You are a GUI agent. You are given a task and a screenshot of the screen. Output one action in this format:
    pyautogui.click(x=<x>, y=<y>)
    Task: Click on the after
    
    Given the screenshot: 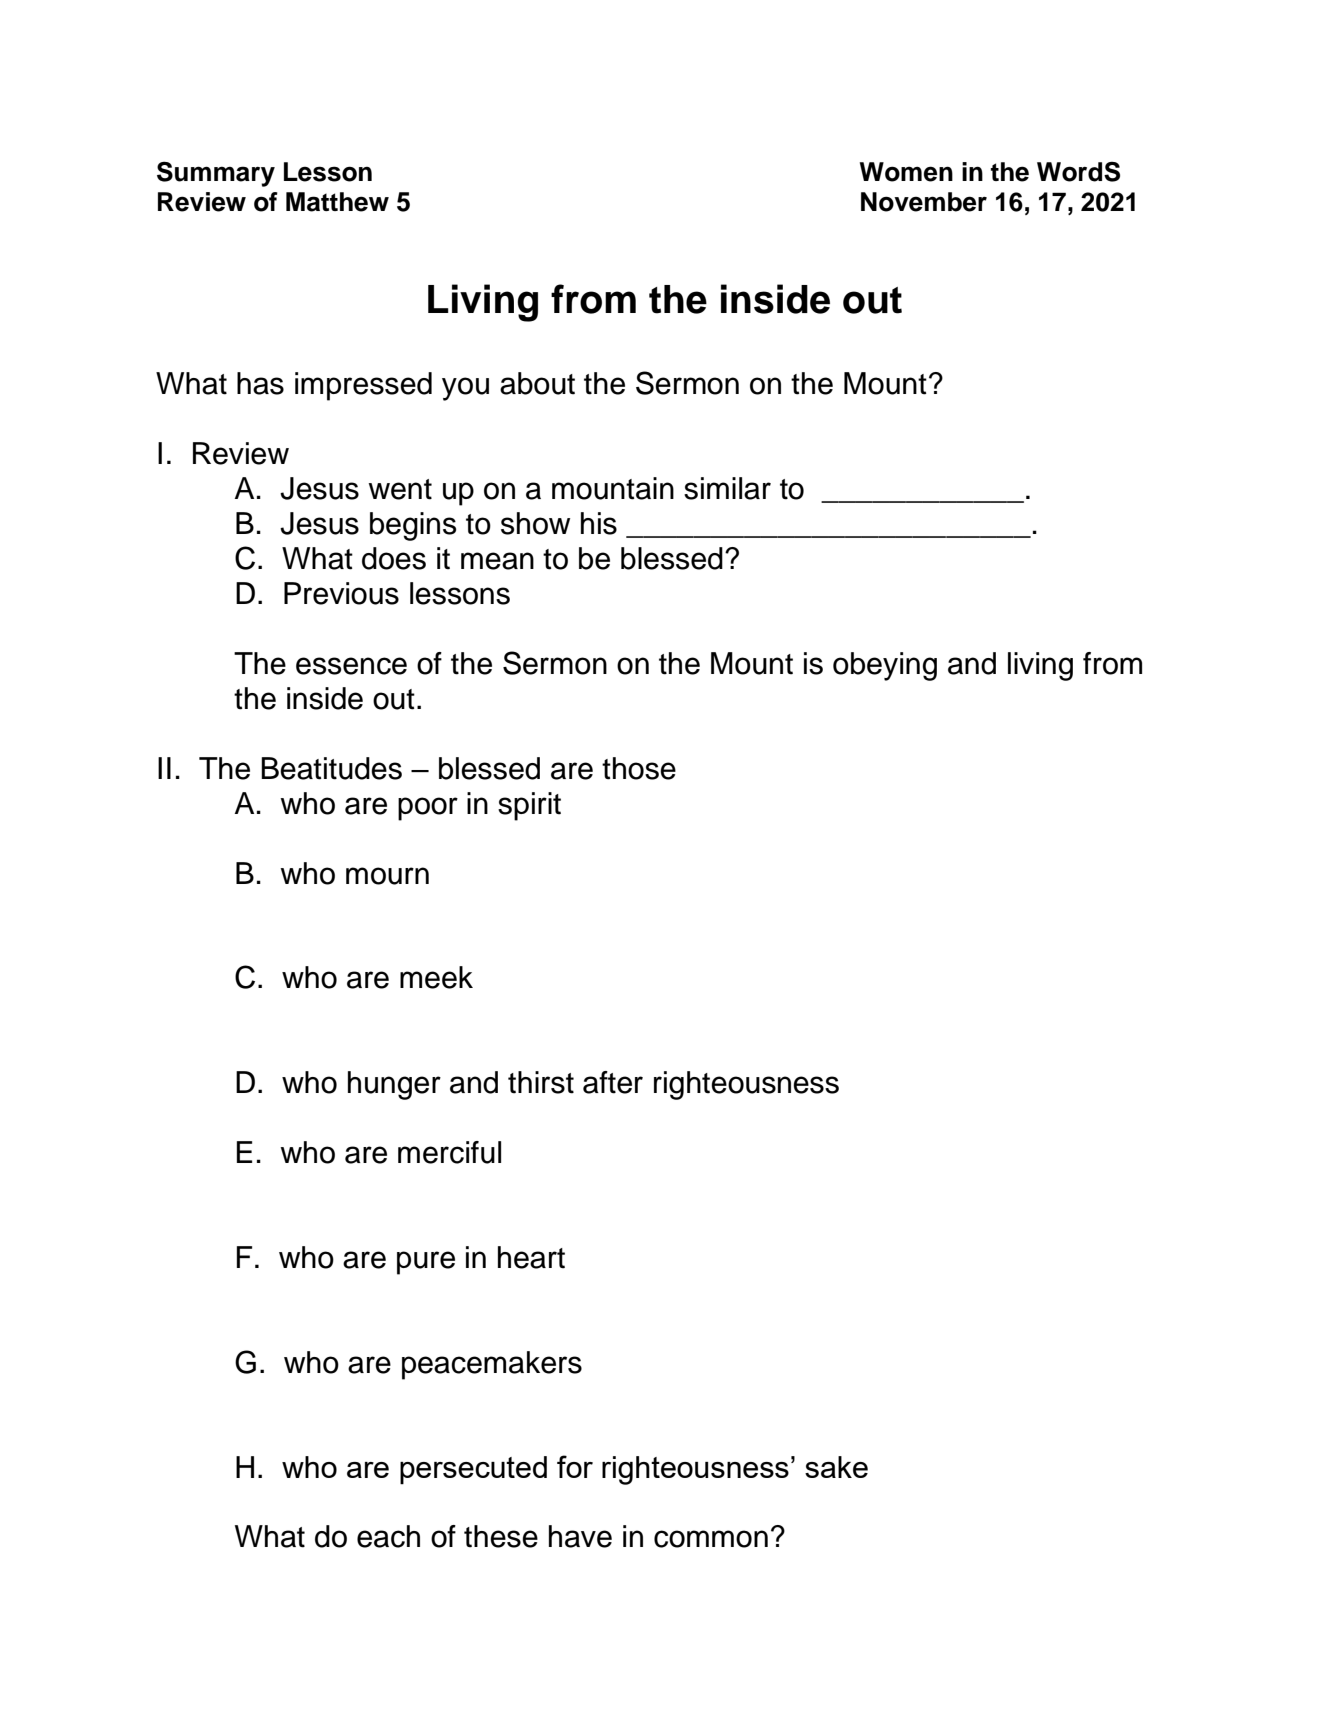 What is the action you would take?
    pyautogui.click(x=613, y=1082)
